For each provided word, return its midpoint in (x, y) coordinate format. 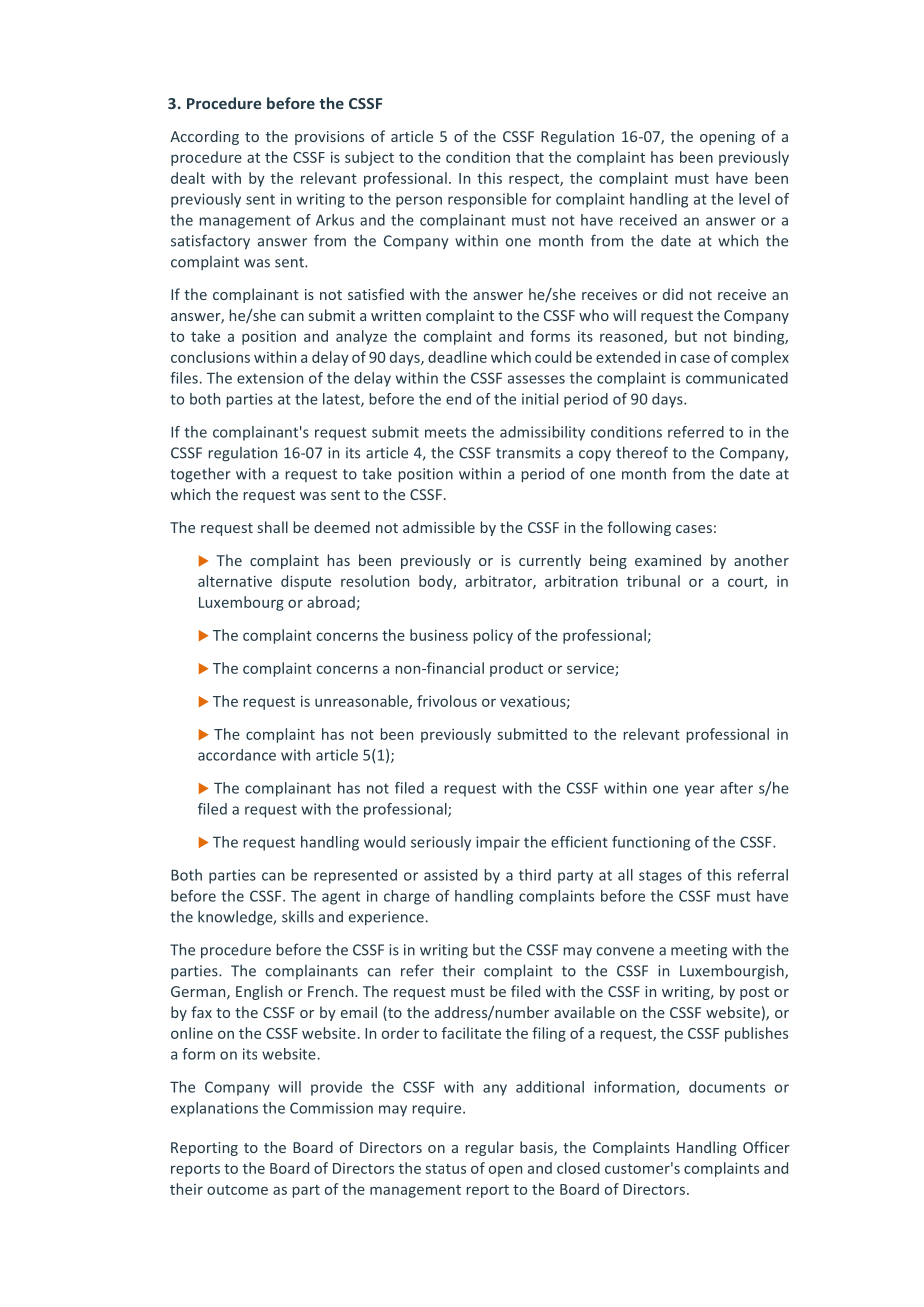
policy (493, 636)
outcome (237, 1190)
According (204, 137)
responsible (487, 200)
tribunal (653, 581)
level (754, 199)
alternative (235, 581)
